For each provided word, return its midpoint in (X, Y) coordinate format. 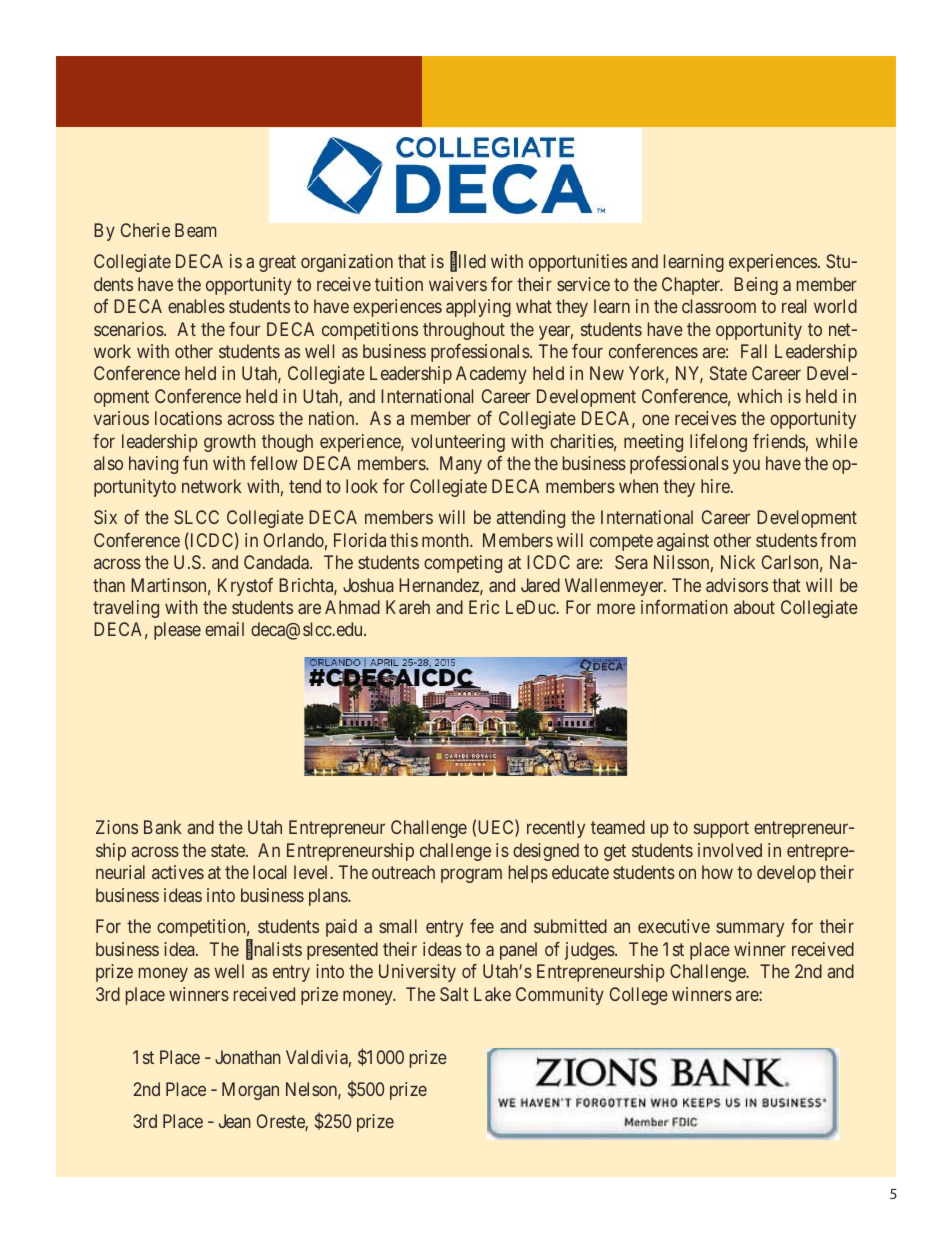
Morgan (250, 1091)
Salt (454, 994)
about (754, 607)
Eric (484, 607)
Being (756, 286)
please (177, 631)
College (639, 996)
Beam (195, 230)
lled (472, 261)
